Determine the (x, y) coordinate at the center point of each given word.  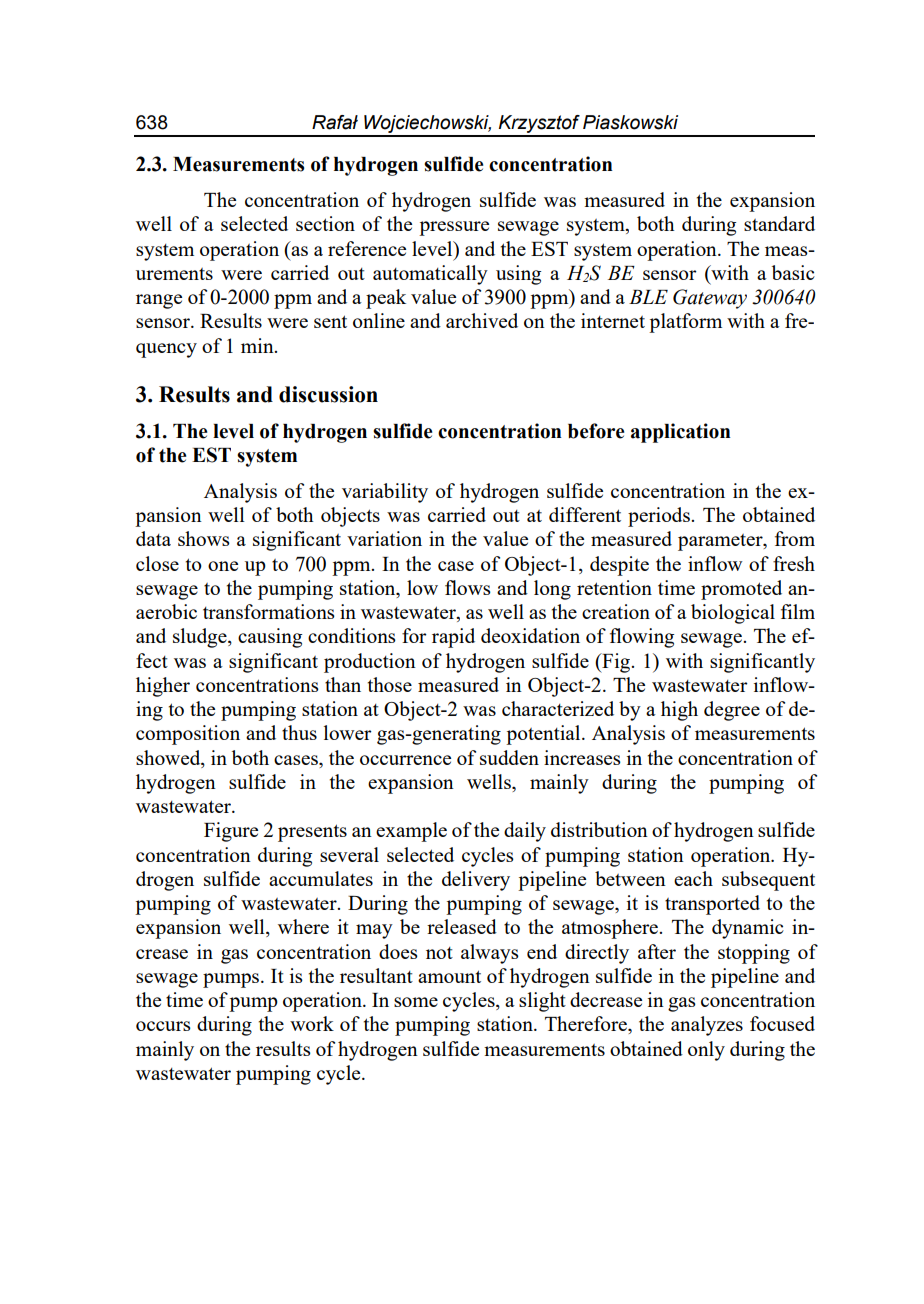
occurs (163, 1026)
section (325, 223)
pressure (454, 228)
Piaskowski (630, 122)
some (416, 1002)
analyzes (707, 1026)
